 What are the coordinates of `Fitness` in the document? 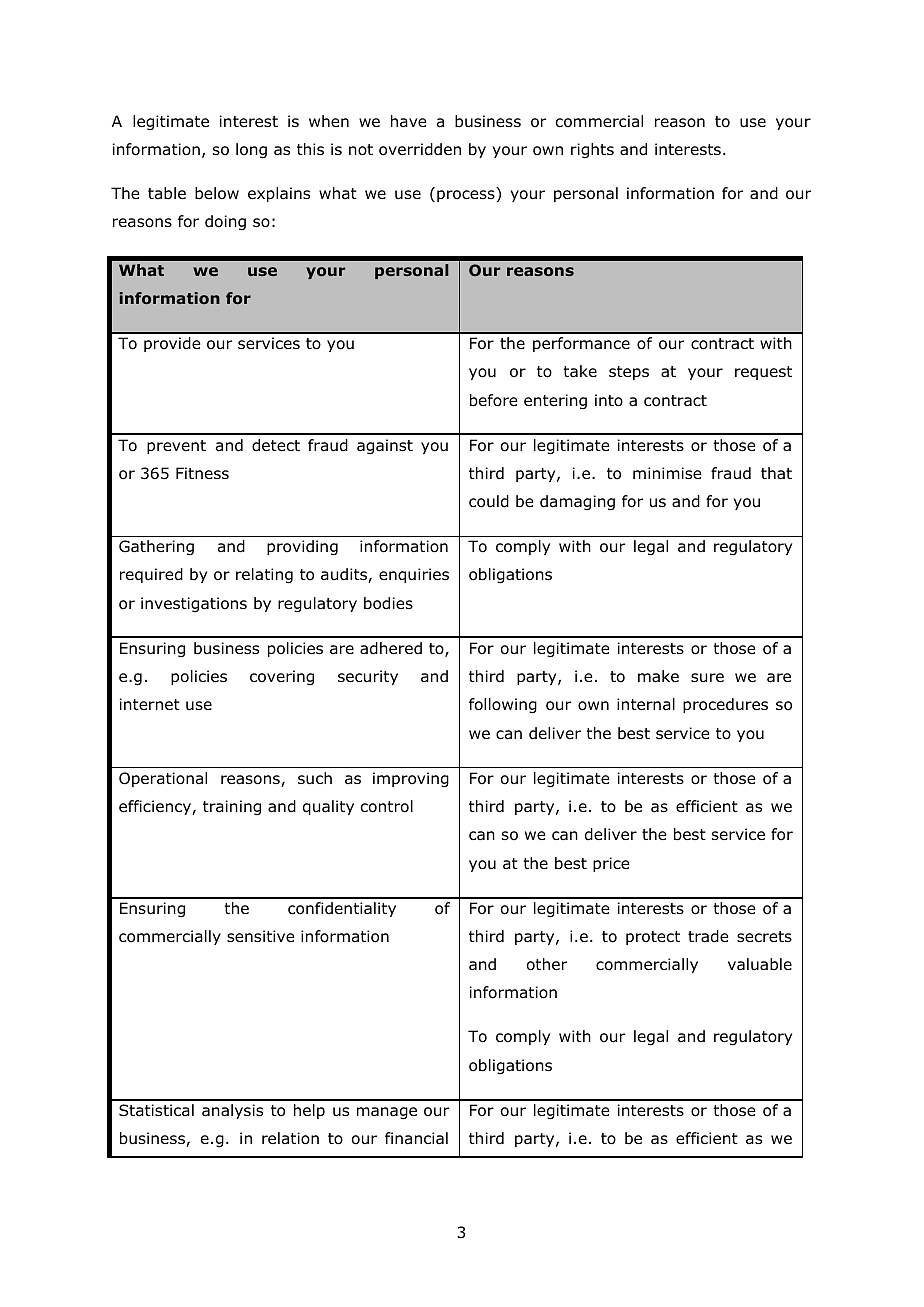 It's located at (202, 473).
